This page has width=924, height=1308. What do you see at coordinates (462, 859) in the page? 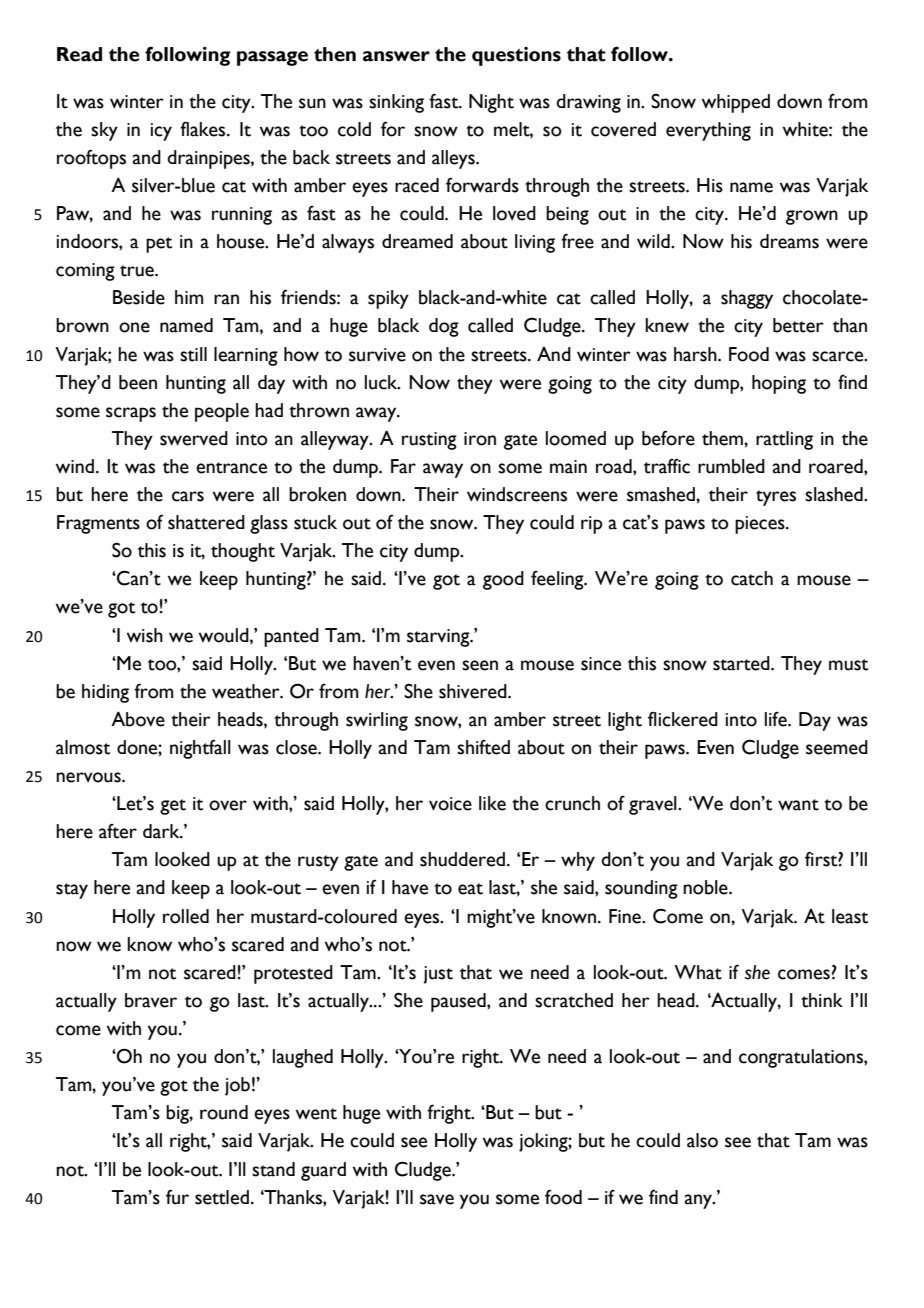
I see `shuddered` at bounding box center [462, 859].
